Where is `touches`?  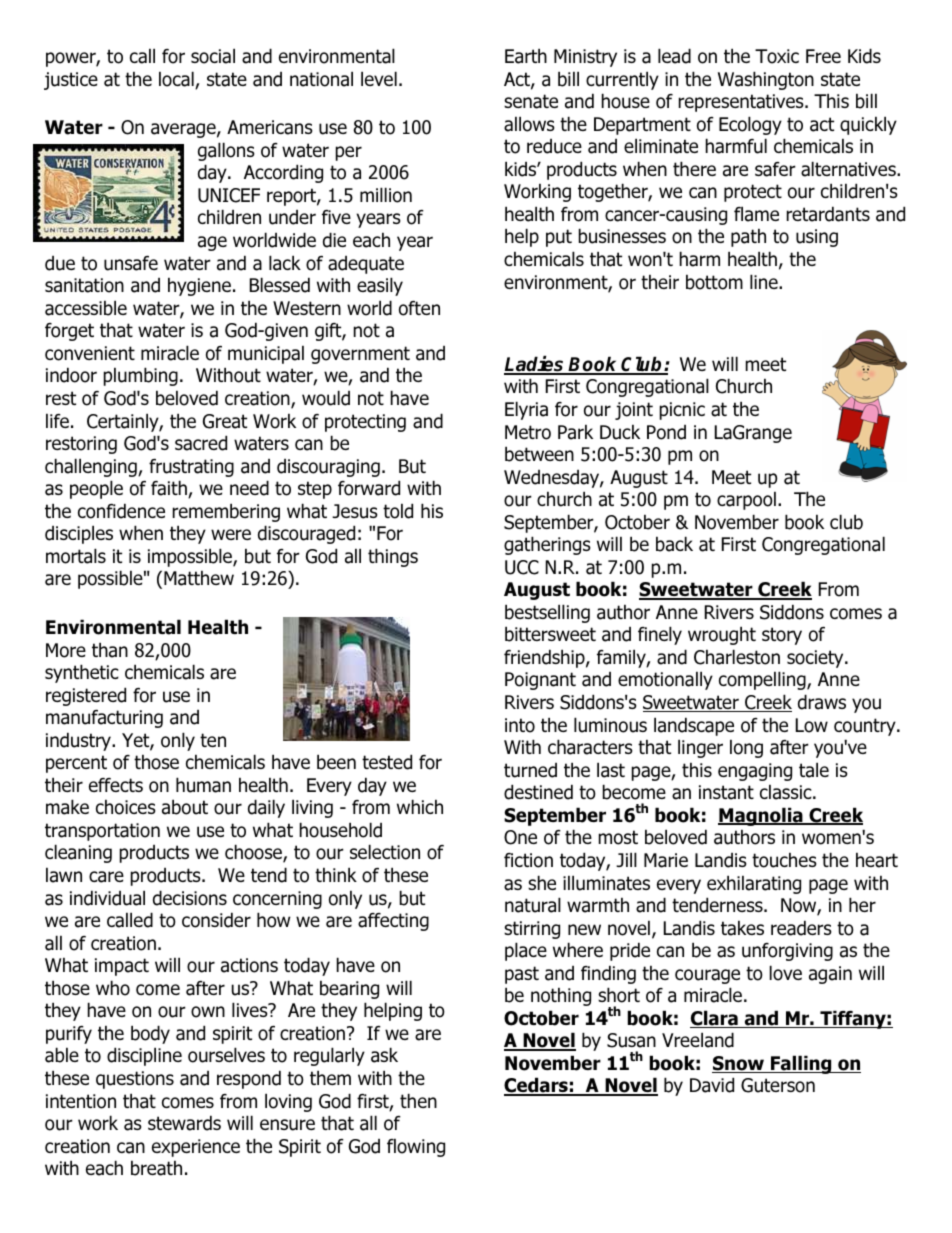 touches is located at coordinates (784, 860).
